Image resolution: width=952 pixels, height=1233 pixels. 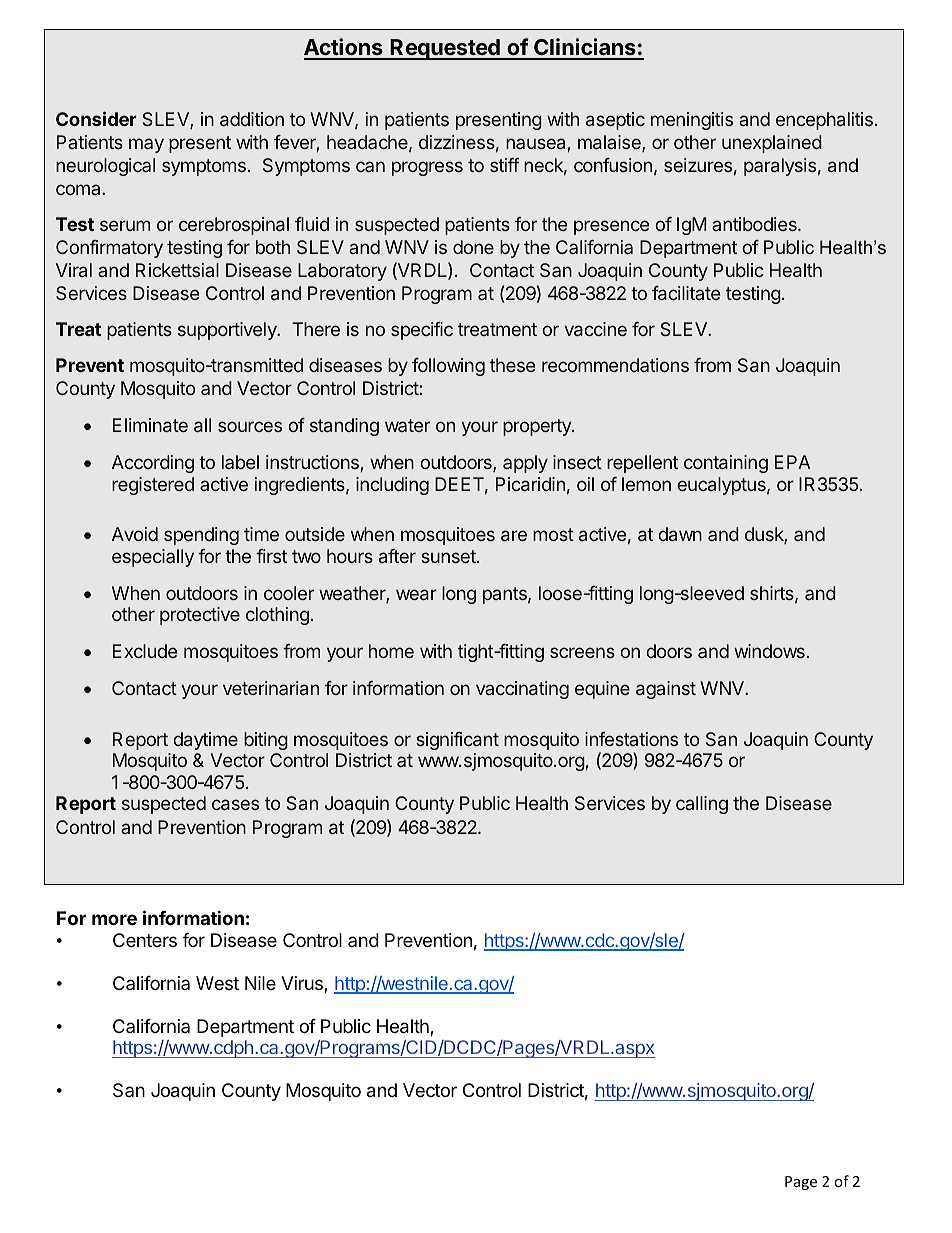 What do you see at coordinates (303, 984) in the screenshot?
I see `Virus` at bounding box center [303, 984].
